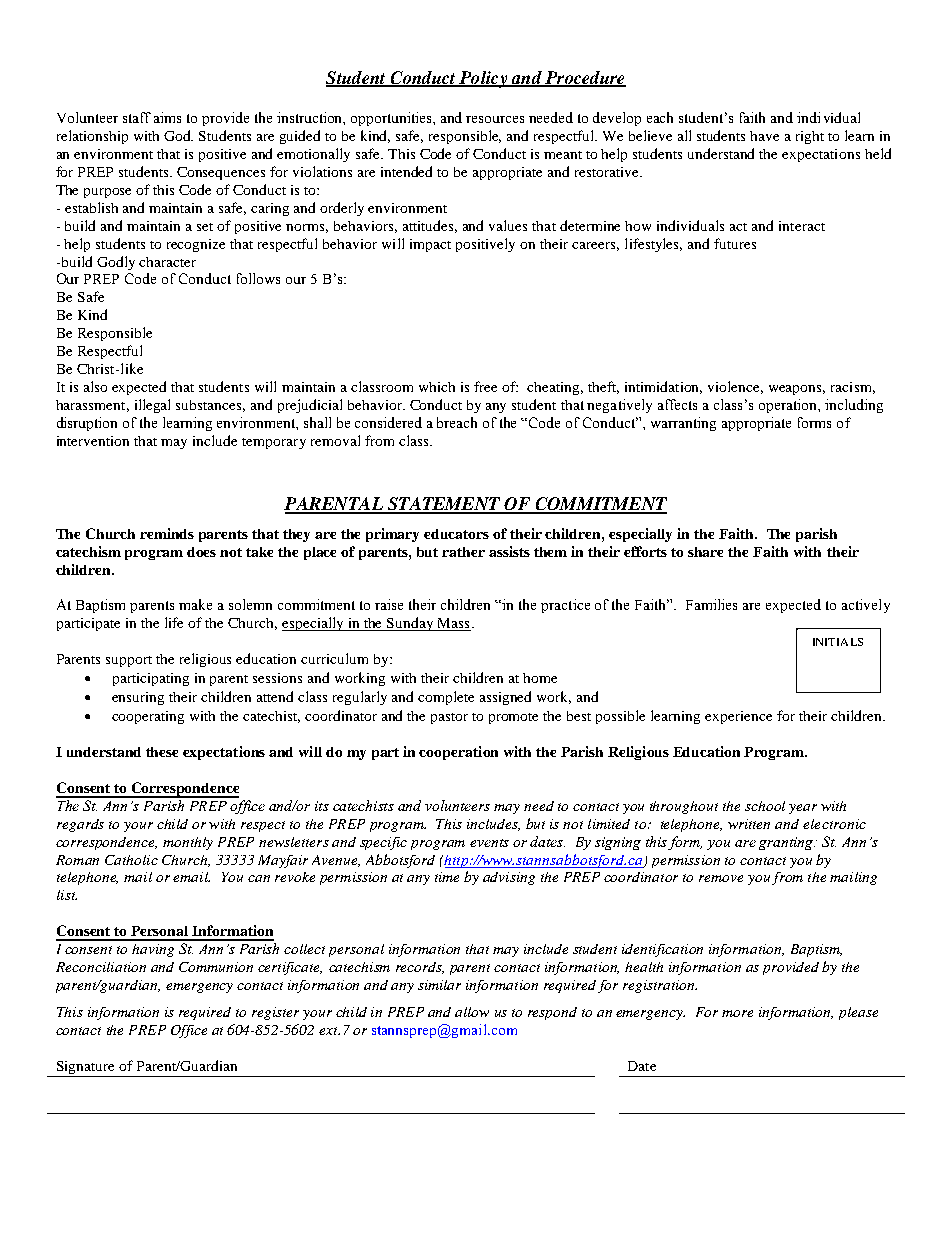 The height and width of the image is (1233, 952). What do you see at coordinates (472, 1012) in the image?
I see `allow` at bounding box center [472, 1012].
